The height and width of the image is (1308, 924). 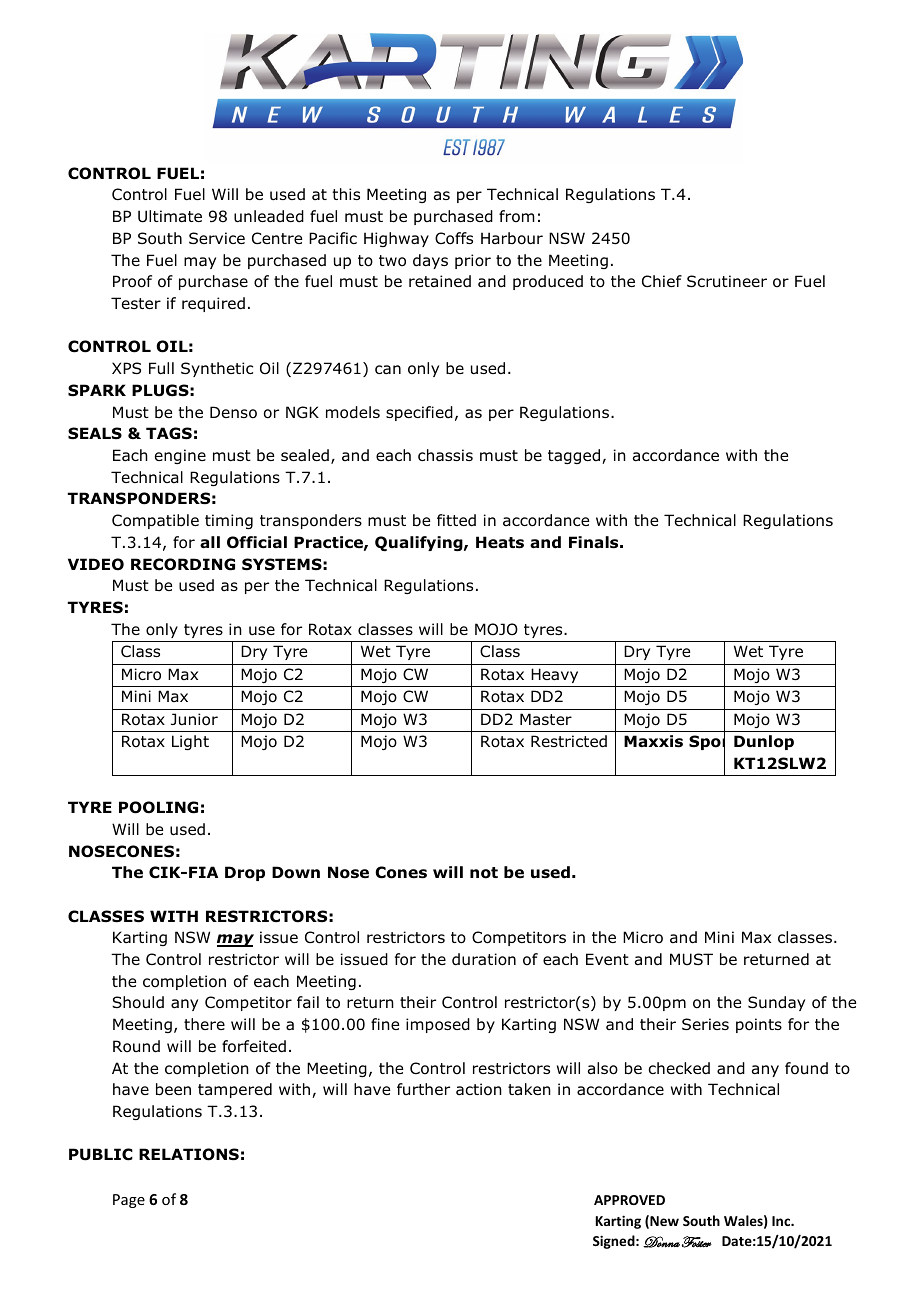 I want to click on Foster, so click(x=697, y=1242).
